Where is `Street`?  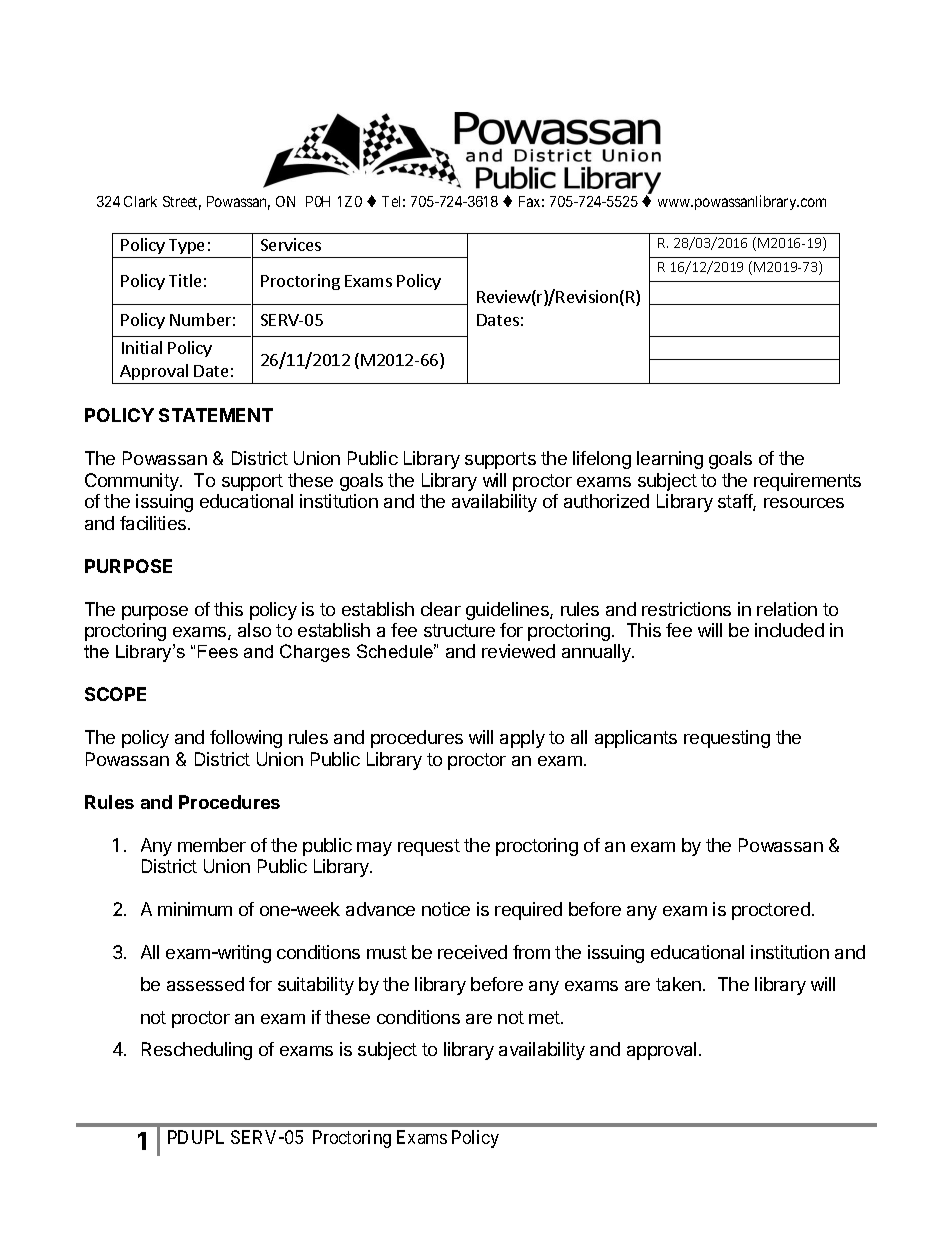
Street is located at coordinates (182, 203).
